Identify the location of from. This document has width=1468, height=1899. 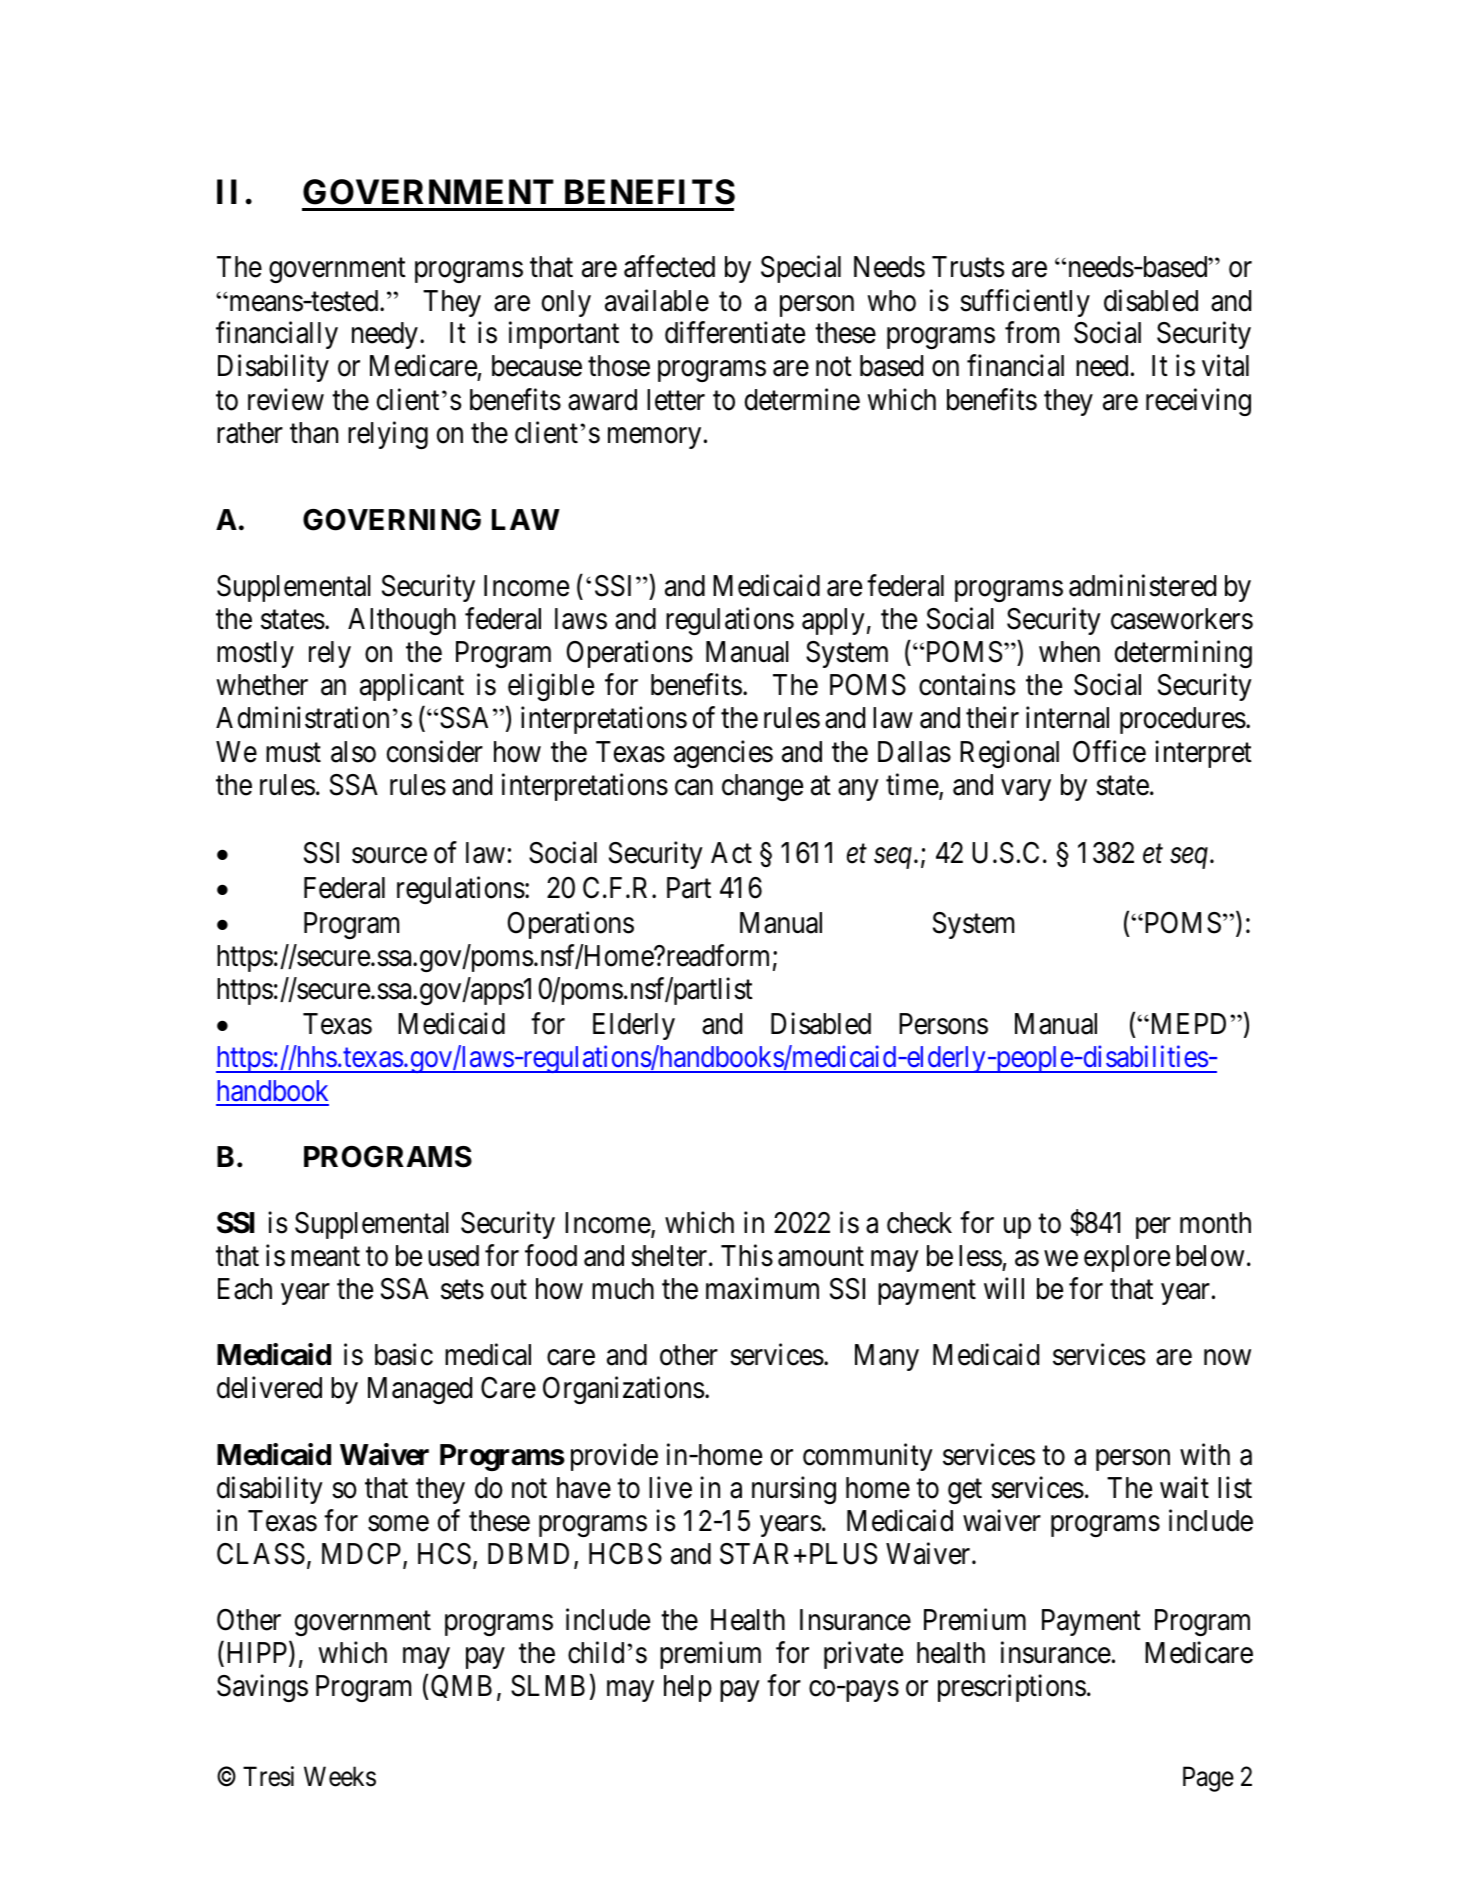
(1032, 333).
